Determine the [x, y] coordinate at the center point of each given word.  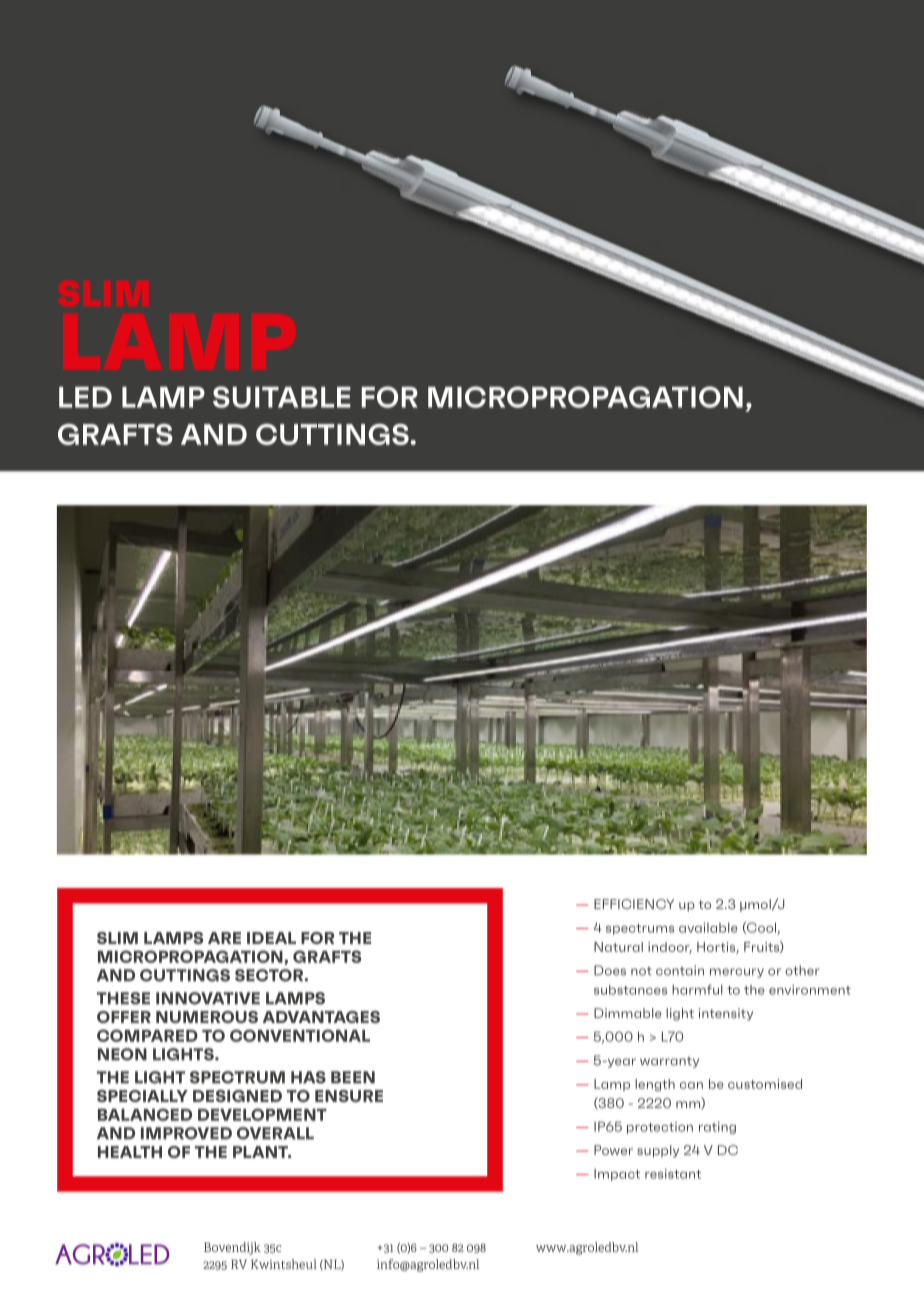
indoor [670, 948]
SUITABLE [282, 397]
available [708, 928]
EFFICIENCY [634, 904]
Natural [618, 947]
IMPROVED [186, 1133]
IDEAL [271, 938]
